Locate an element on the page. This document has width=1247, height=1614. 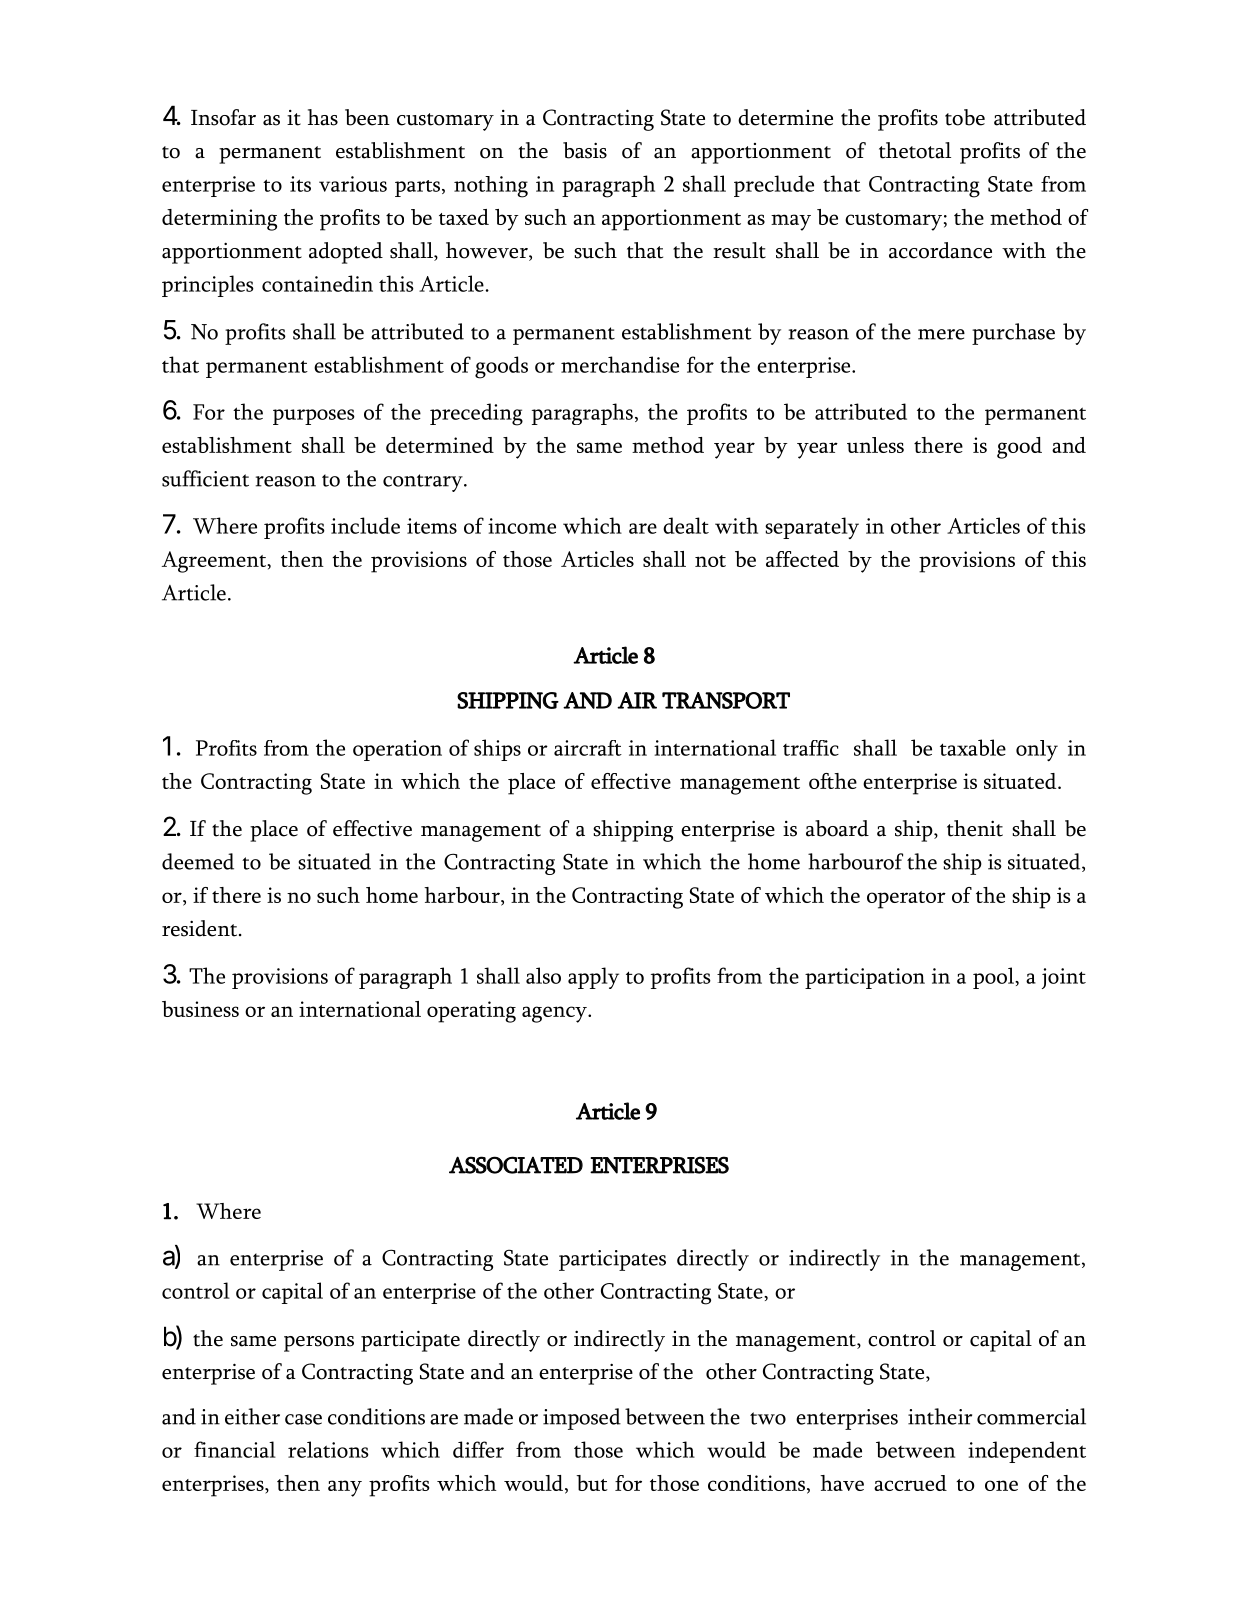
basis is located at coordinates (585, 150).
